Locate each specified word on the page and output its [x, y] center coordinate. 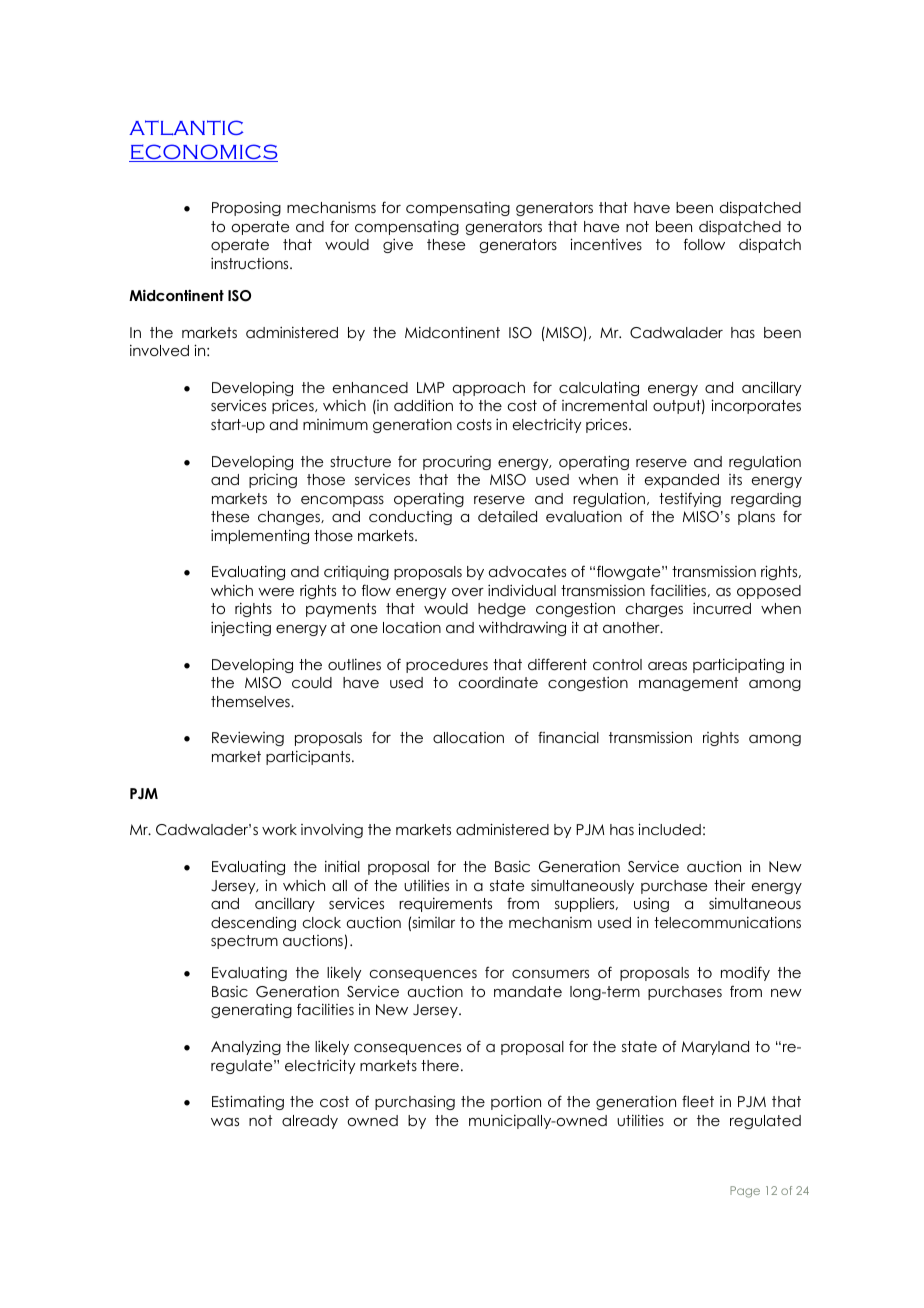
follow [704, 244]
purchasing [415, 1103]
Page [745, 1192]
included [669, 829]
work [279, 829]
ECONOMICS [203, 153]
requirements [445, 905]
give [398, 246]
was [225, 1122]
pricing [273, 481]
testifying [690, 499]
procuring [457, 463]
